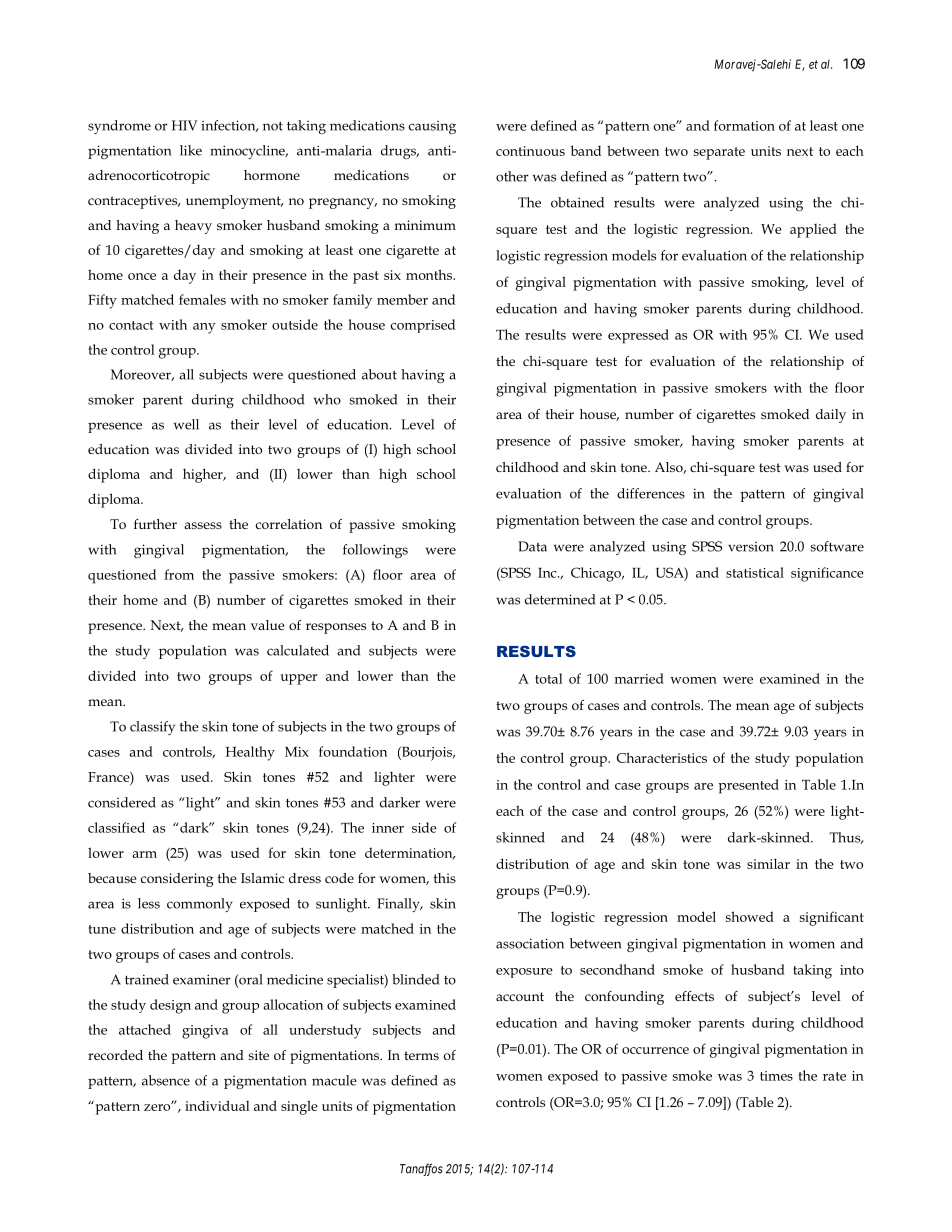  What do you see at coordinates (768, 863) in the page?
I see `similar` at bounding box center [768, 863].
